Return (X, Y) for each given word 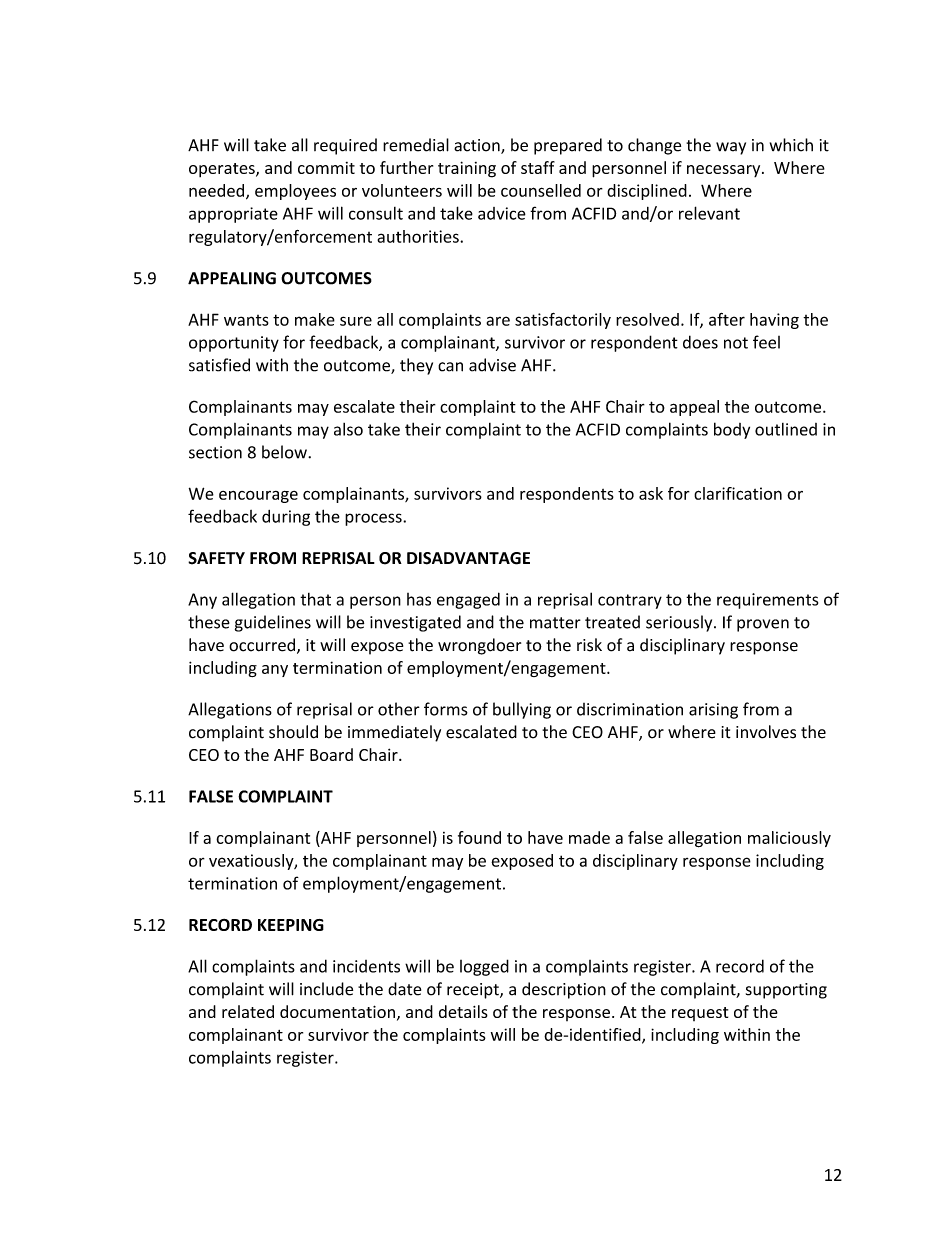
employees (295, 192)
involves (766, 732)
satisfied (219, 365)
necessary (725, 171)
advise (492, 365)
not (736, 343)
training (467, 169)
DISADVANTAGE (468, 558)
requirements (767, 601)
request (700, 1014)
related (248, 1011)
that (315, 599)
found (479, 837)
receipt (474, 991)
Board (331, 754)
